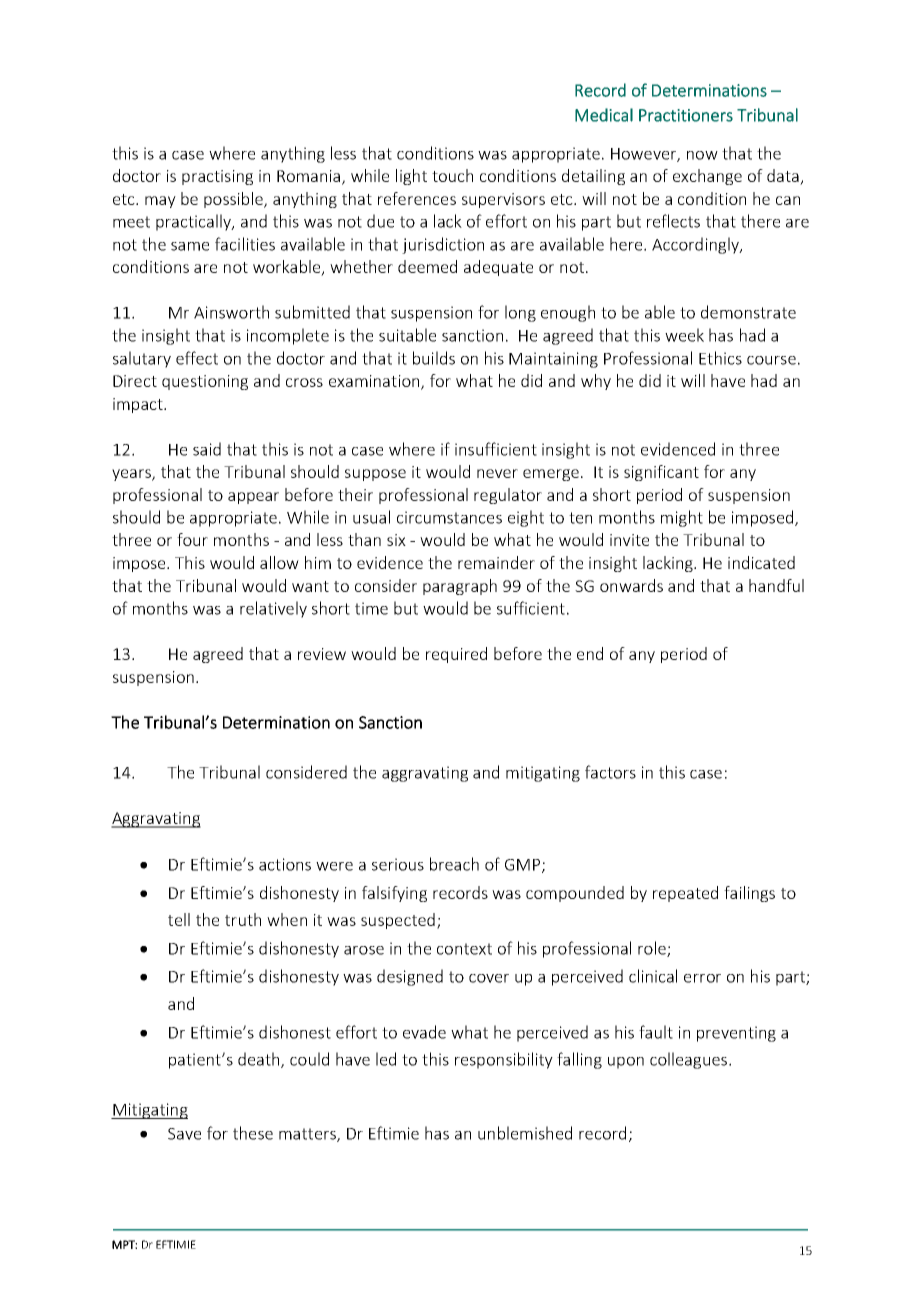 This image has width=924, height=1308. What do you see at coordinates (776, 585) in the image?
I see `handful` at bounding box center [776, 585].
